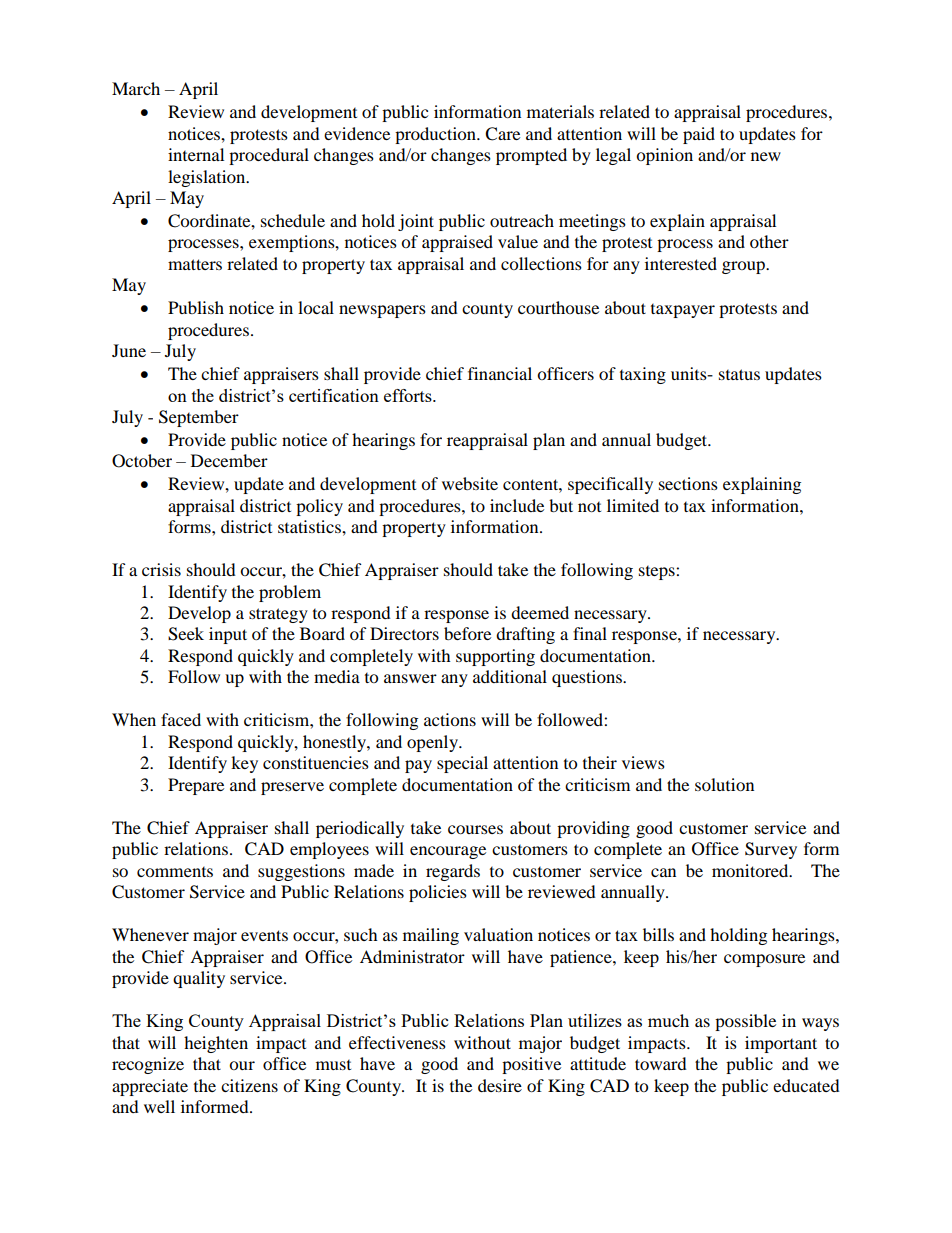 Image resolution: width=952 pixels, height=1233 pixels. What do you see at coordinates (500, 373) in the screenshot?
I see `financial` at bounding box center [500, 373].
